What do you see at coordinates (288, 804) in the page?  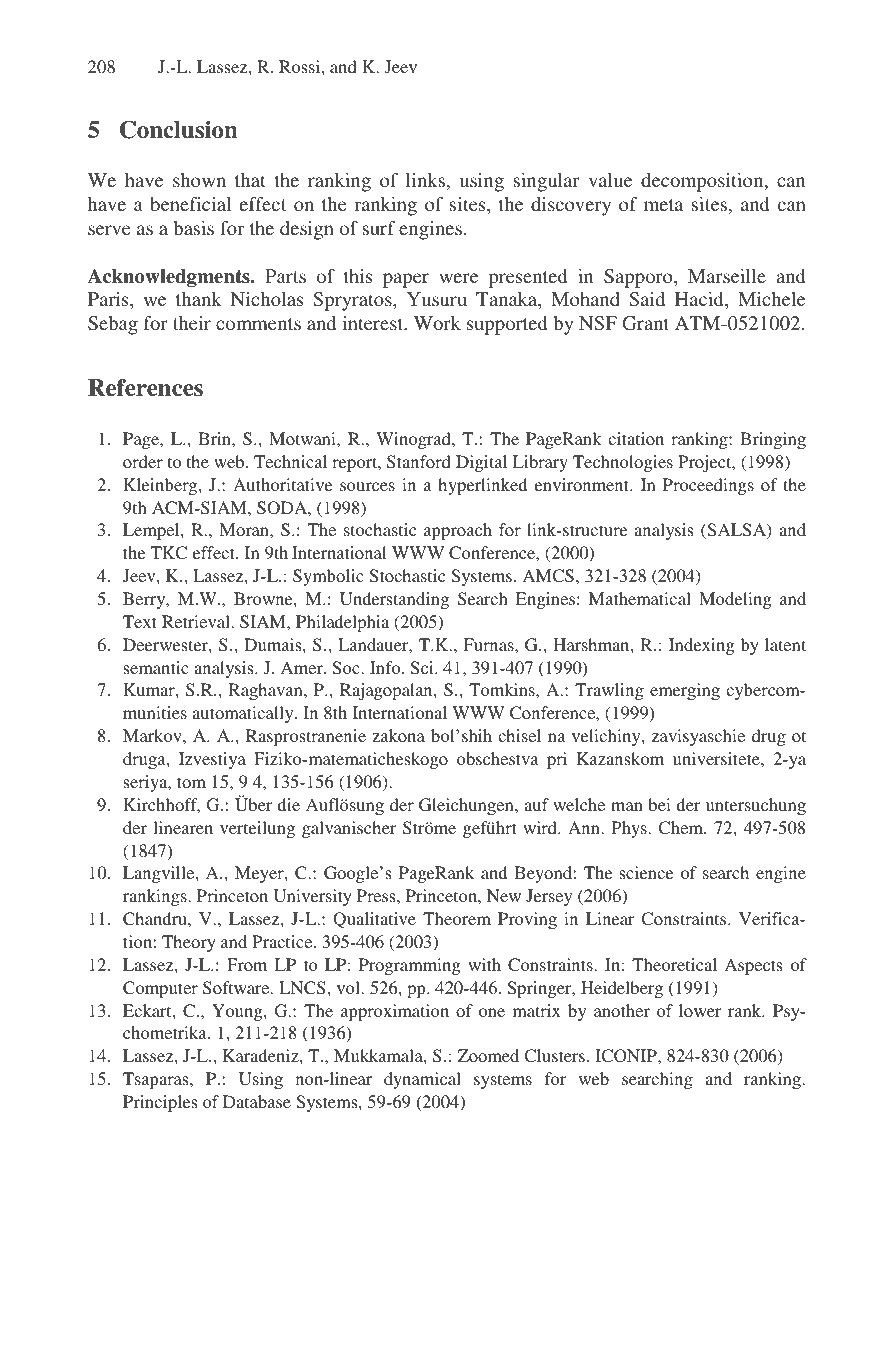 I see `die` at bounding box center [288, 804].
